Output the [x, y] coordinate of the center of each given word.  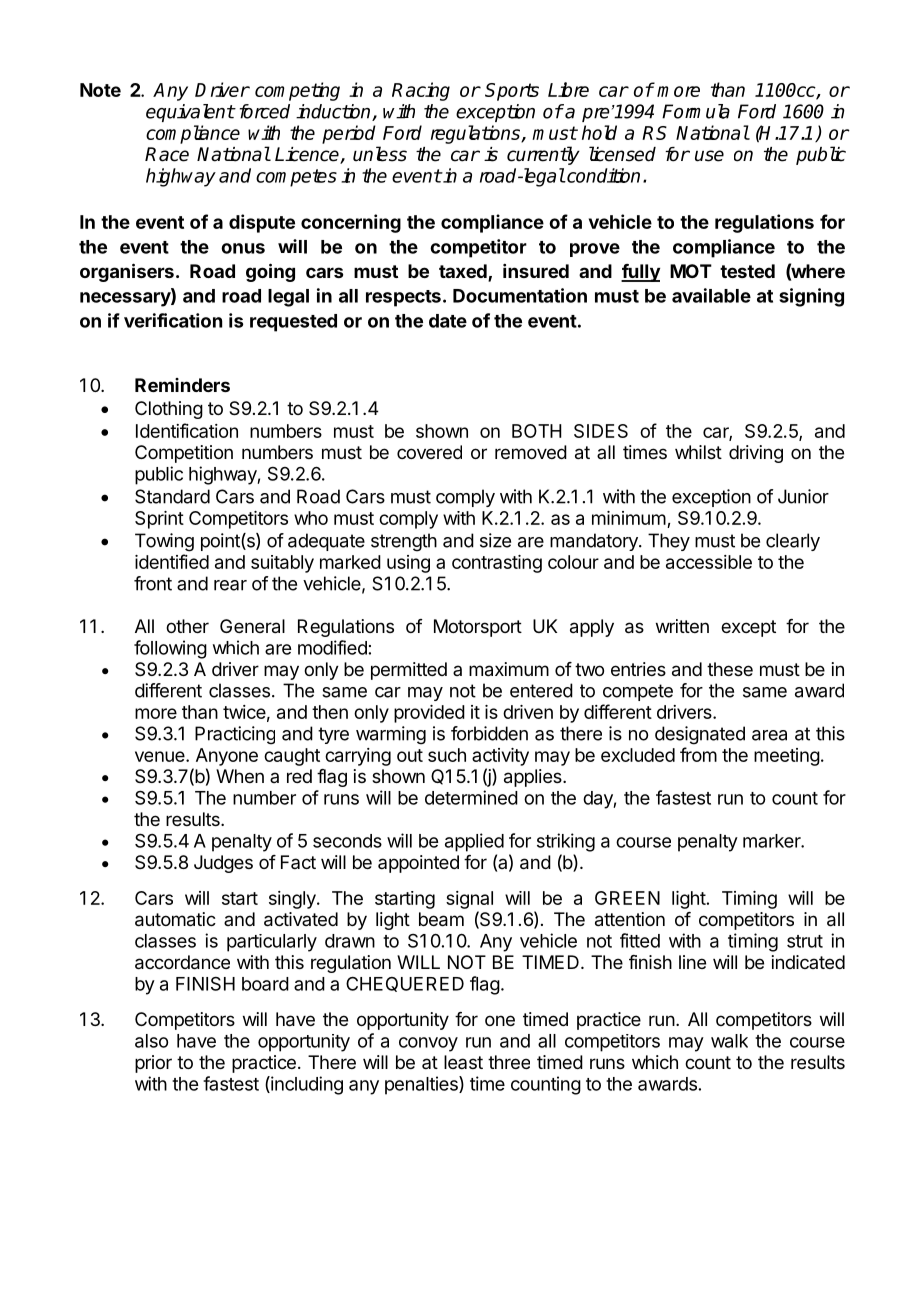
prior [153, 1064]
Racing [421, 91]
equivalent [190, 113]
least [463, 1062]
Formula [696, 111]
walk [729, 1041]
